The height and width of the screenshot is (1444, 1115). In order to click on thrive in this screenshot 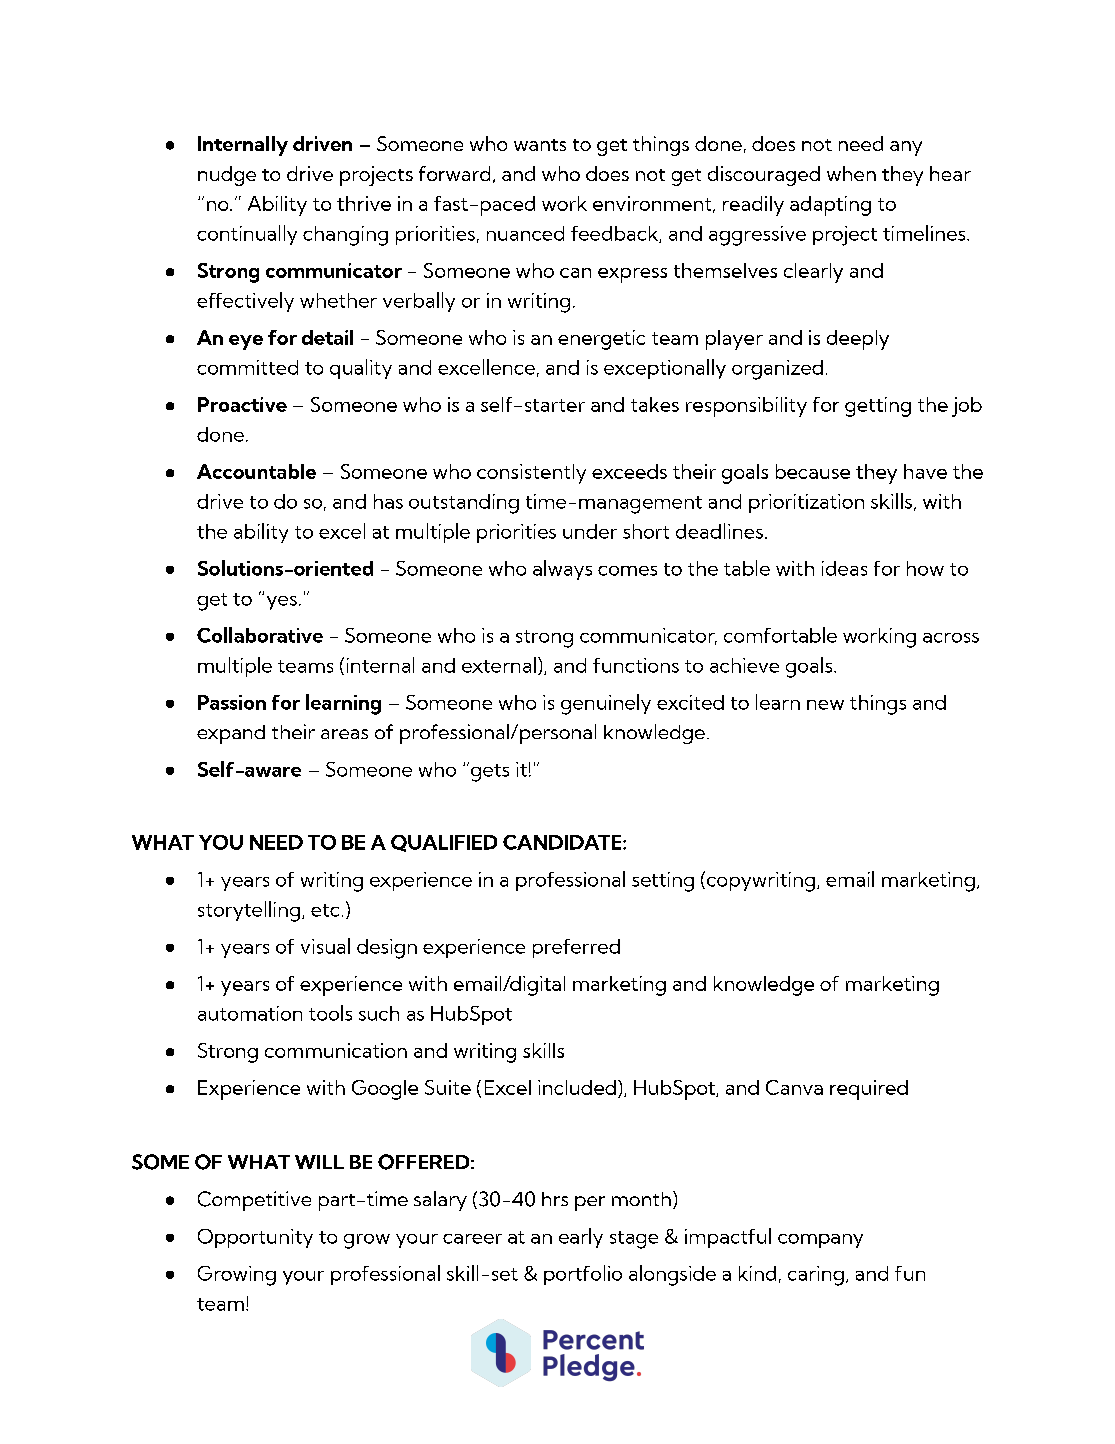, I will do `click(364, 203)`.
